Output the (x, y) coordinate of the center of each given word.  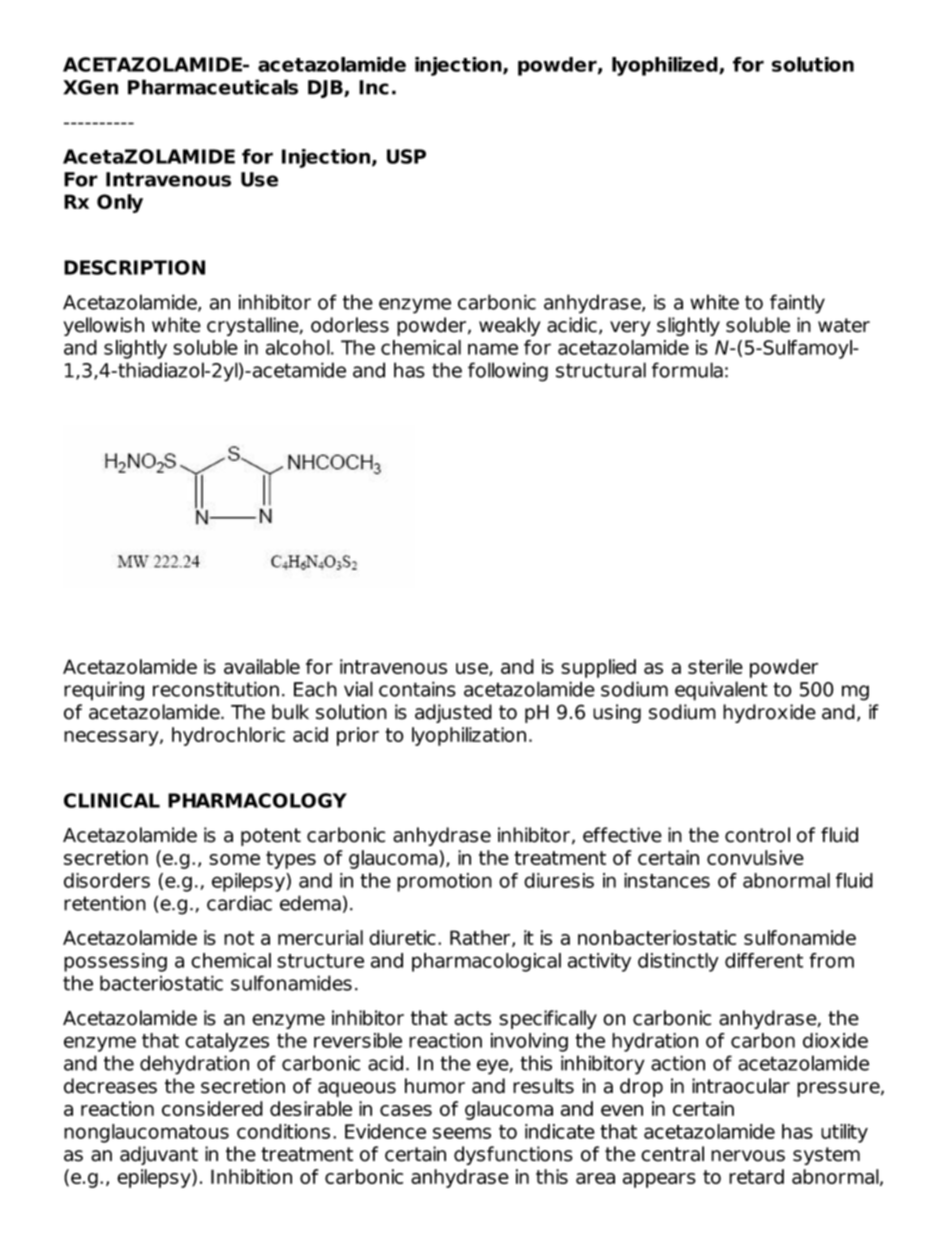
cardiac (239, 903)
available (262, 666)
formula (687, 370)
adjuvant (159, 1155)
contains (417, 689)
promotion (444, 882)
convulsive (755, 857)
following (508, 372)
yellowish (104, 326)
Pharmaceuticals (213, 87)
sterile (715, 666)
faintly (797, 304)
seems (462, 1133)
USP (406, 156)
